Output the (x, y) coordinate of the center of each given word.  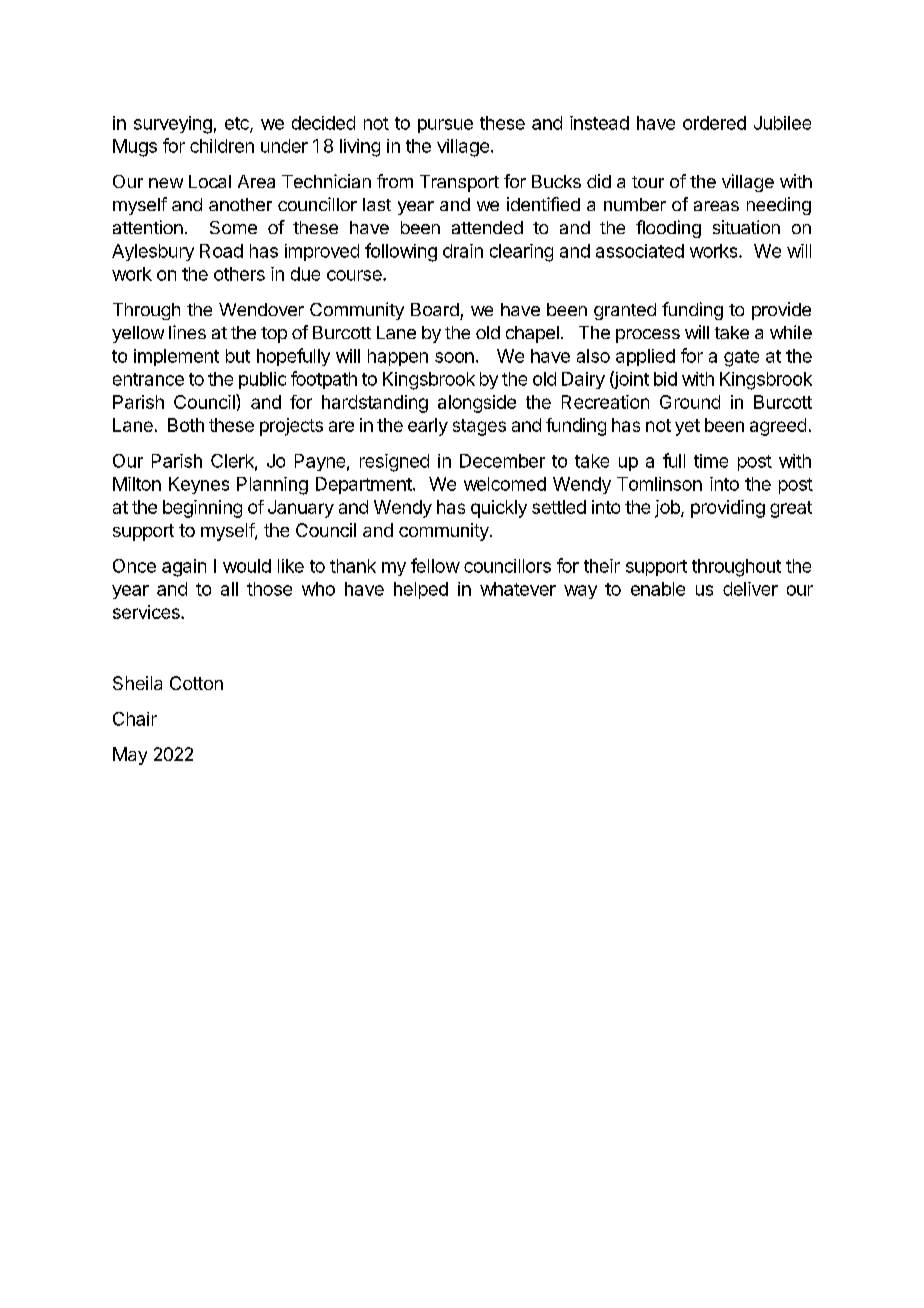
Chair (135, 719)
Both (186, 425)
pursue (445, 126)
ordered (714, 123)
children (222, 146)
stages (479, 427)
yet (687, 427)
